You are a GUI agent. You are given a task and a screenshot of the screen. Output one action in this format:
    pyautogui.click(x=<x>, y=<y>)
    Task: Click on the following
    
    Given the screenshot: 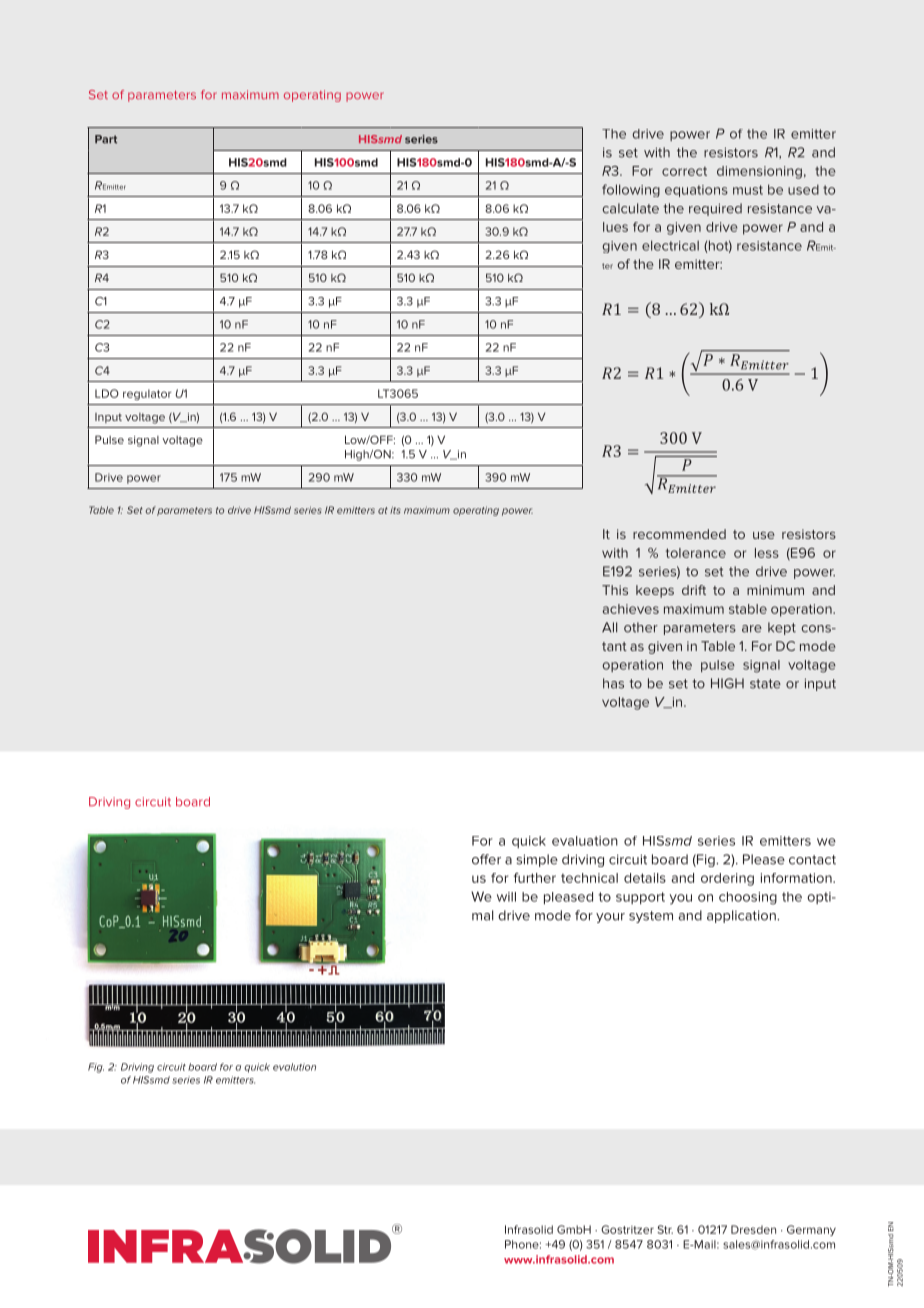 What is the action you would take?
    pyautogui.click(x=631, y=190)
